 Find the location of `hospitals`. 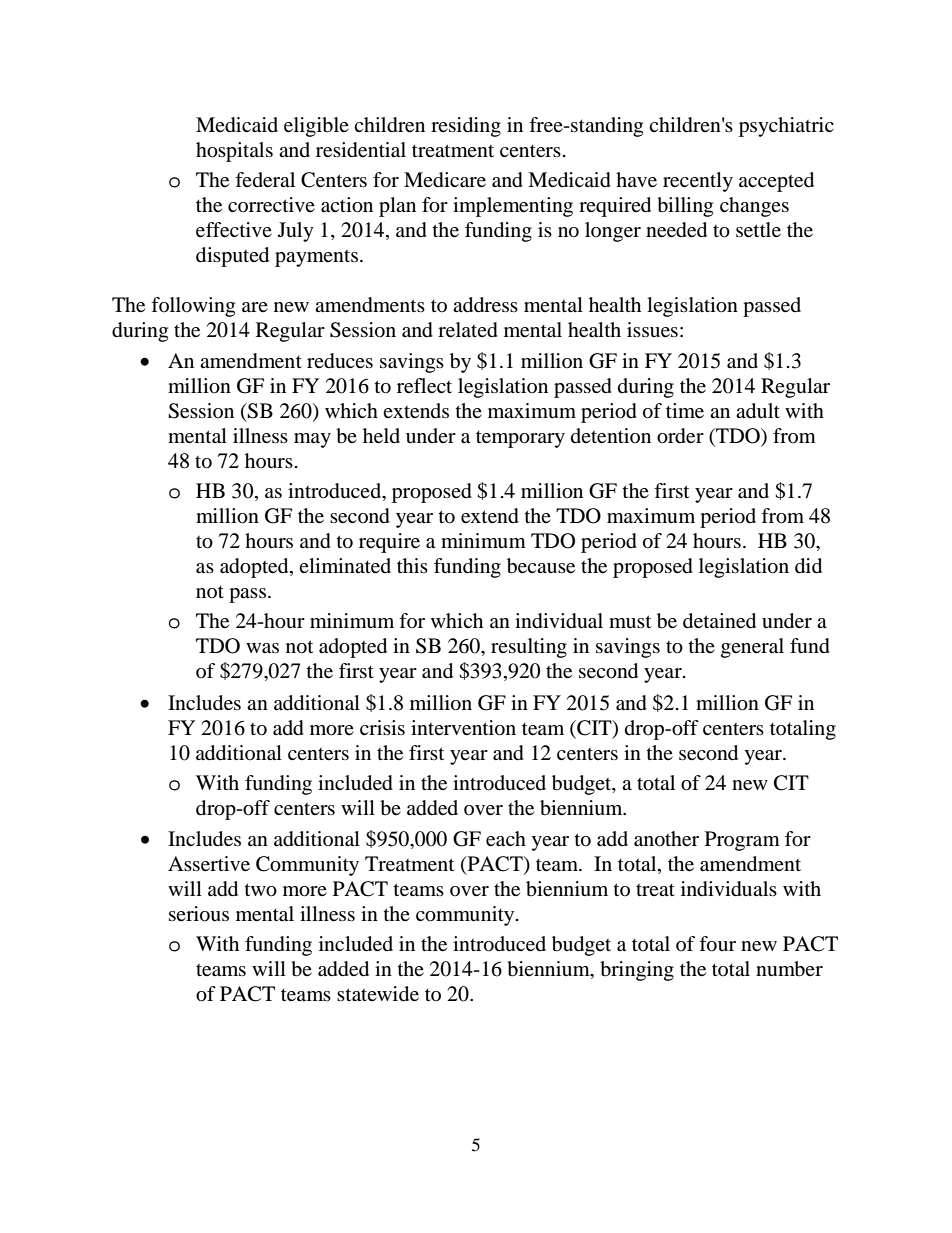

hospitals is located at coordinates (234, 152).
